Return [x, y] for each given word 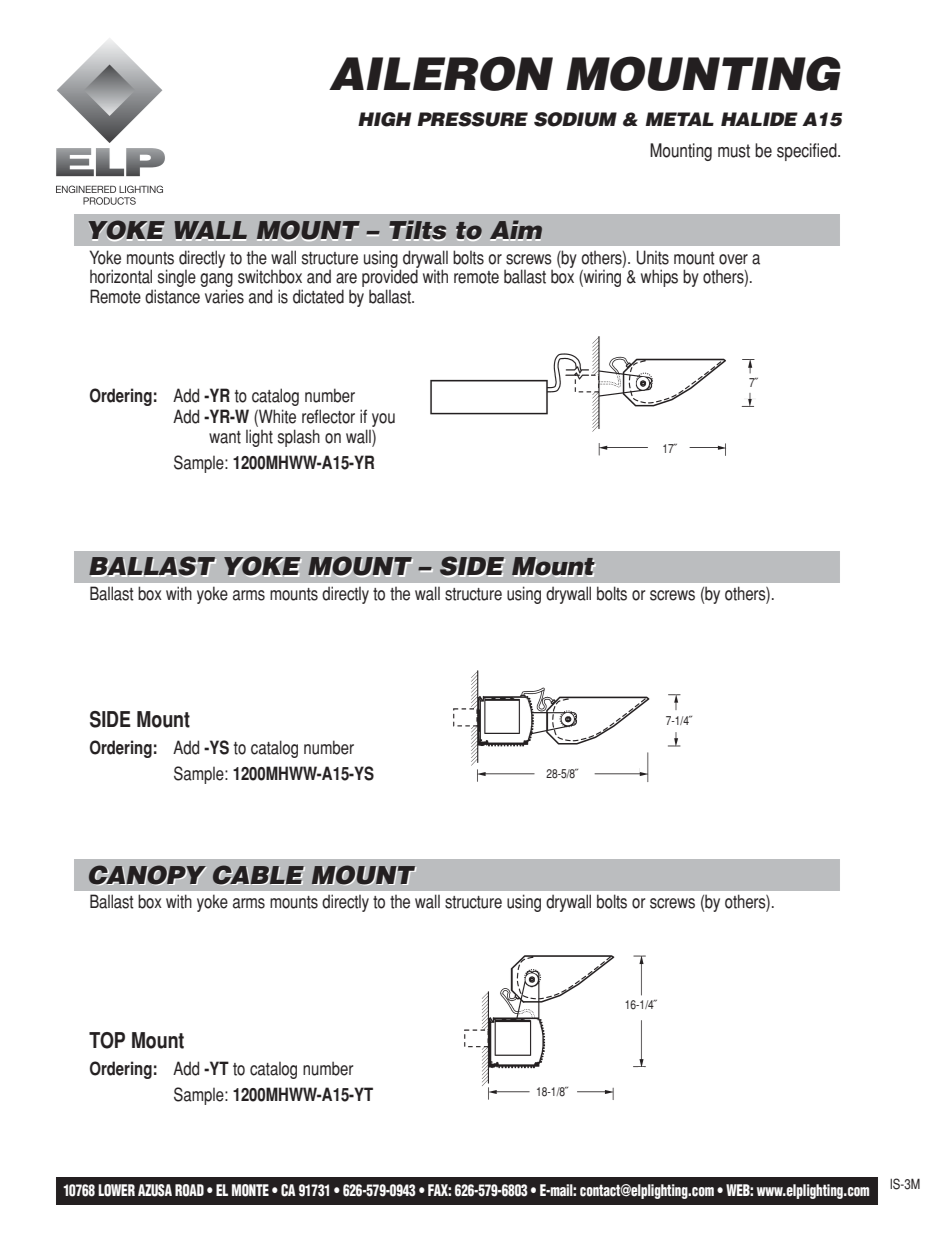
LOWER [116, 1190]
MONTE [250, 1190]
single [177, 278]
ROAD [189, 1190]
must [734, 151]
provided [390, 279]
